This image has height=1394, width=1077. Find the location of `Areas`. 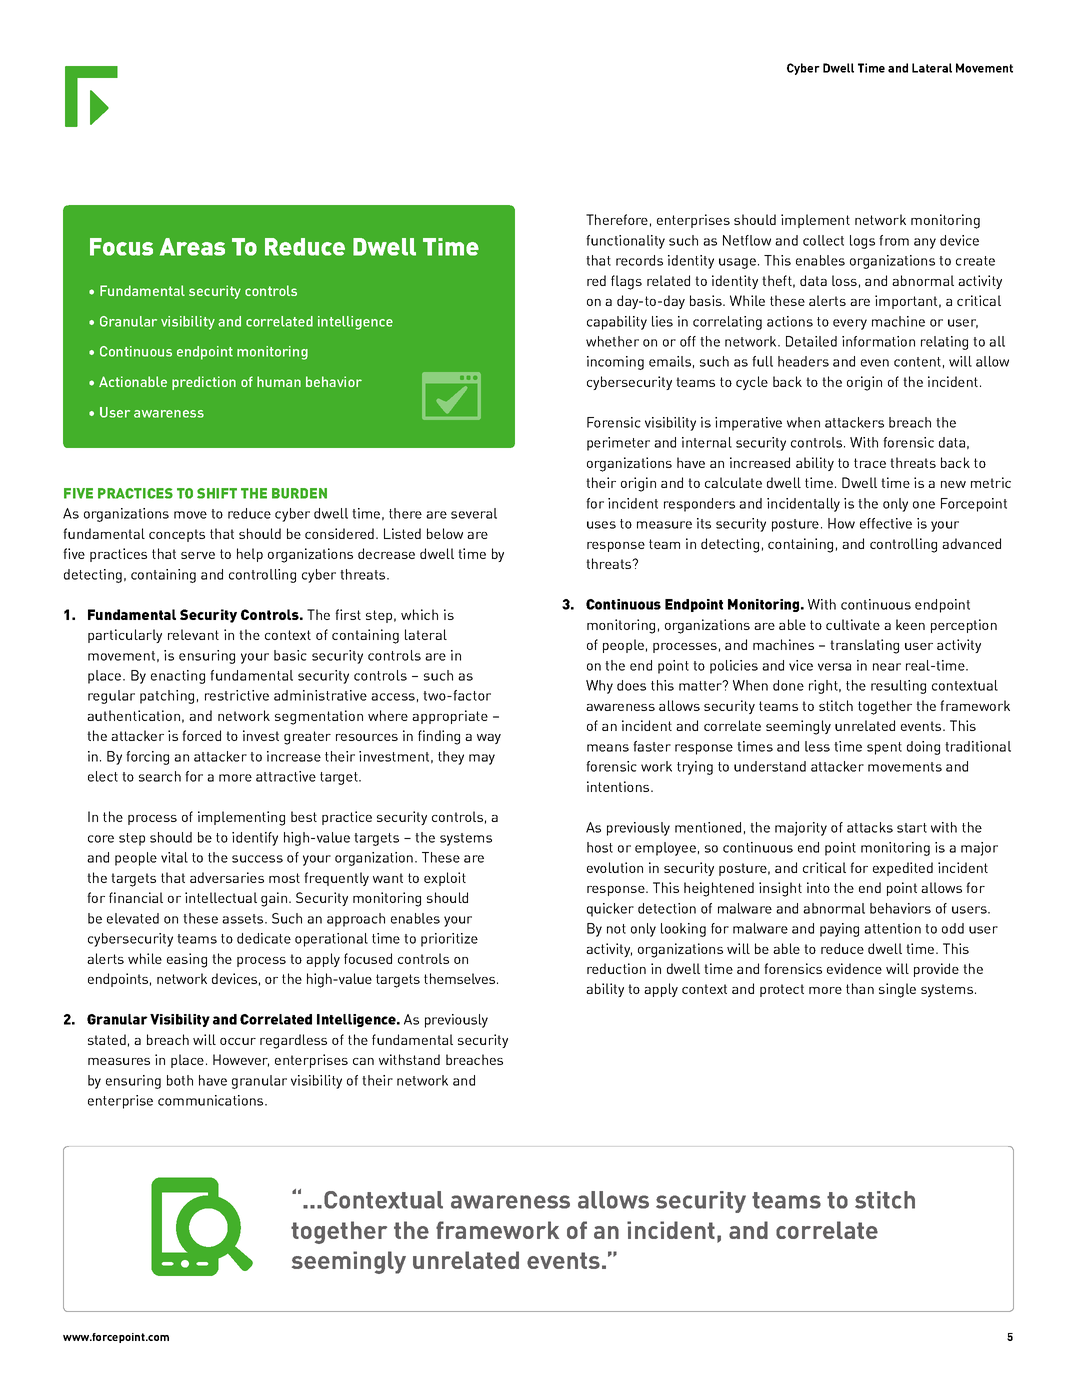

Areas is located at coordinates (192, 247).
